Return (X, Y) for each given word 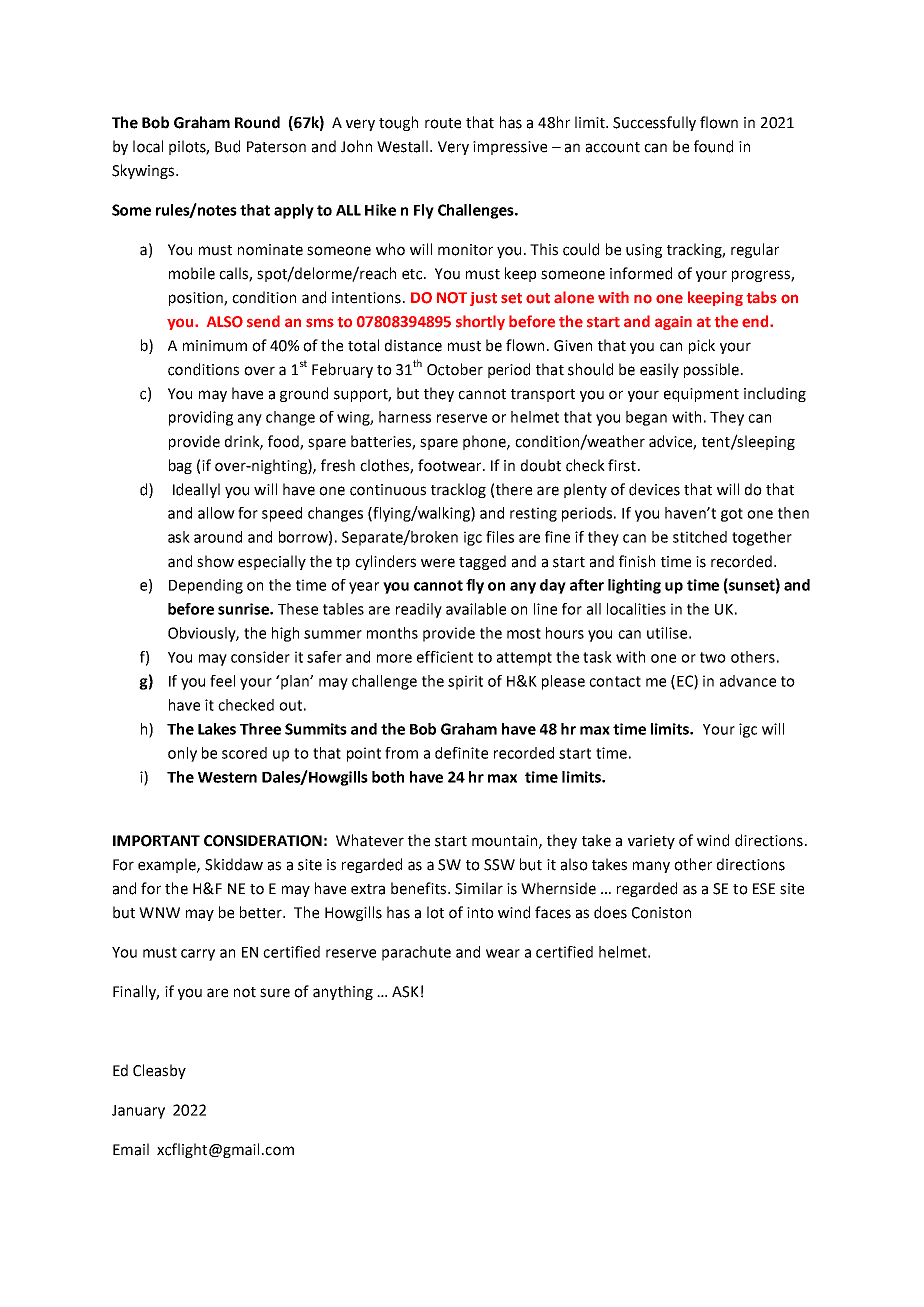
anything (343, 992)
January (138, 1112)
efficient (445, 657)
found (713, 146)
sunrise (244, 609)
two (713, 657)
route (443, 123)
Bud (227, 146)
